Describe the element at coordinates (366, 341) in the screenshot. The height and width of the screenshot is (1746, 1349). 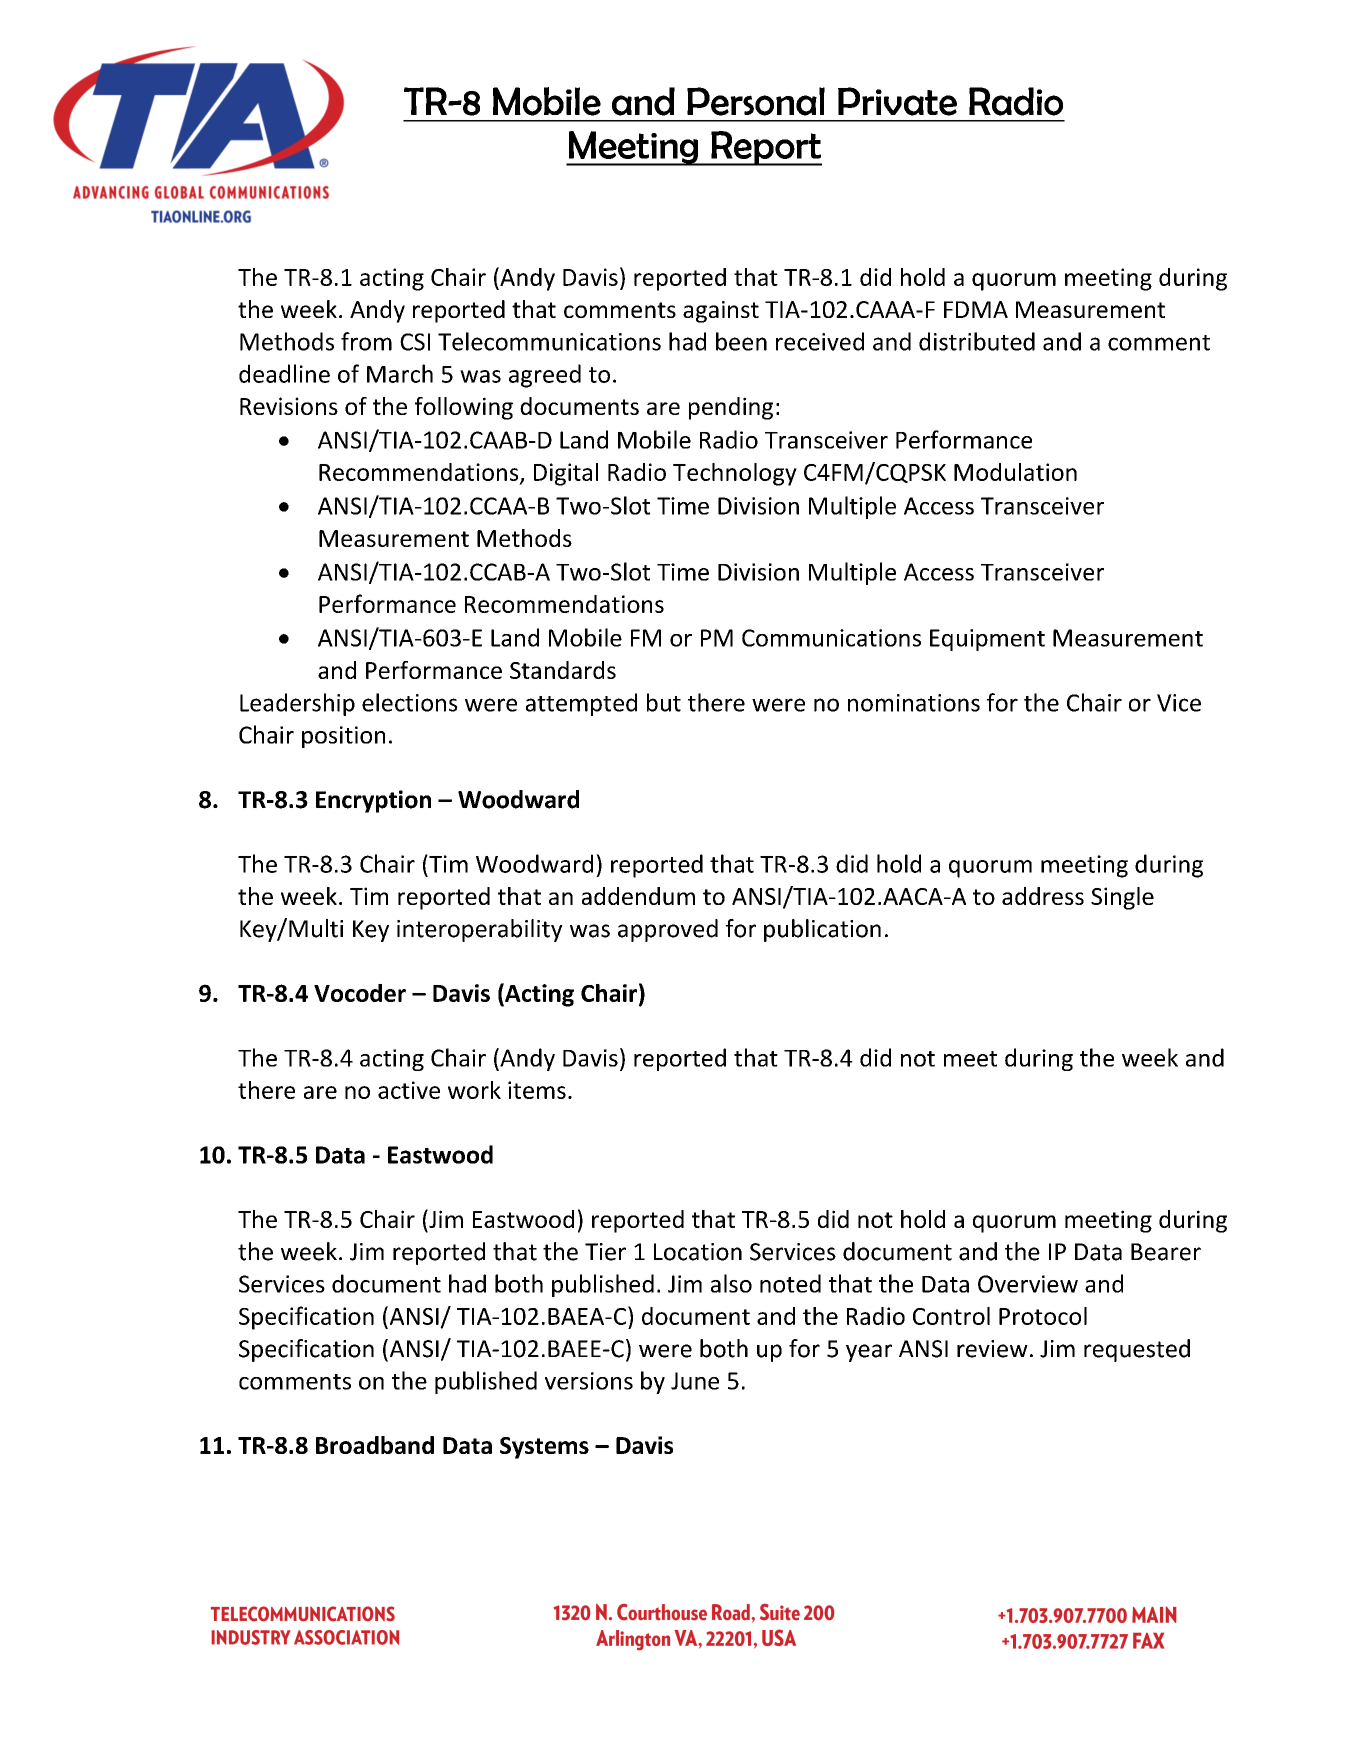
I see `from` at that location.
